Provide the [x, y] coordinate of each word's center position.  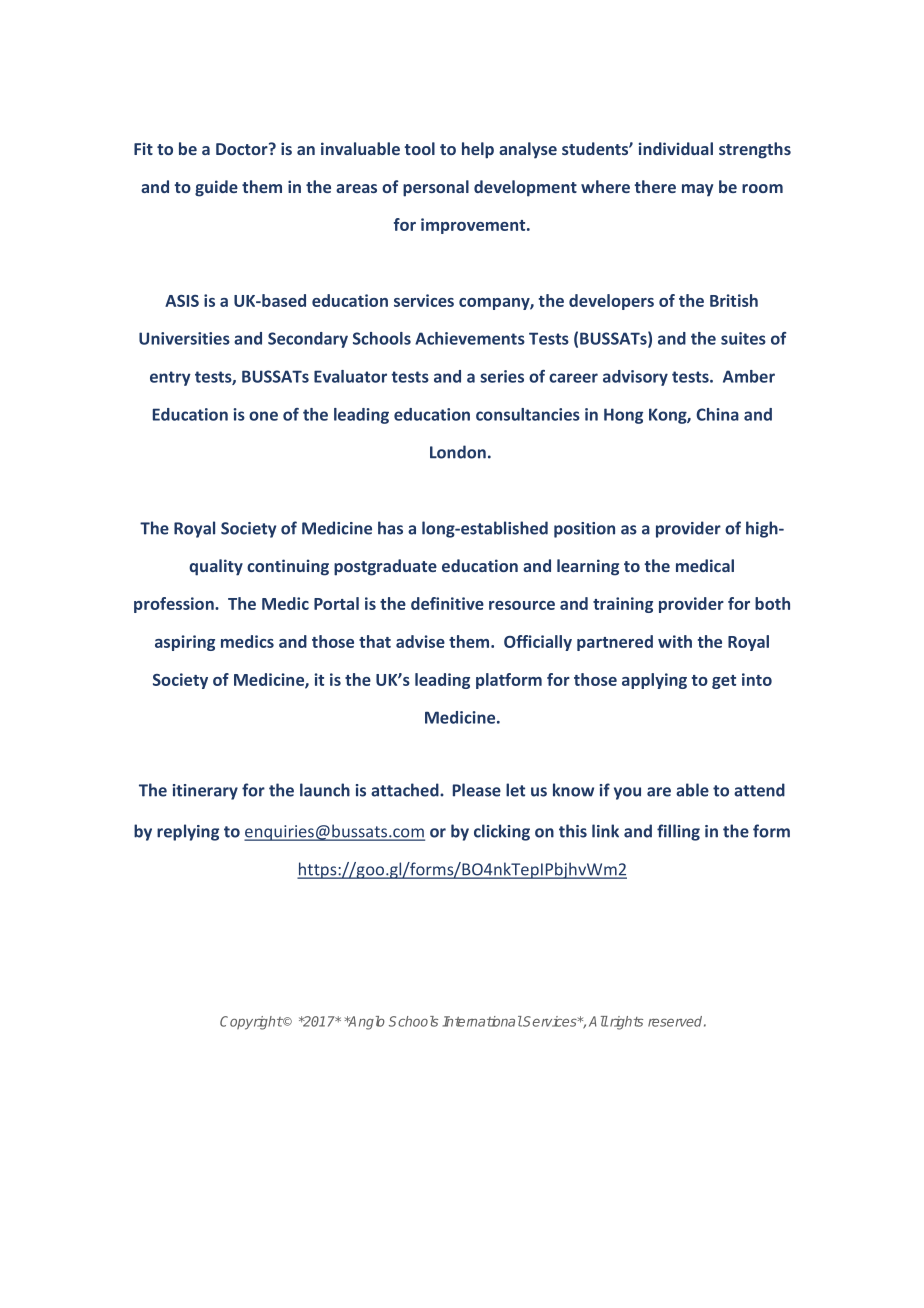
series [502, 376]
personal [436, 188]
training [623, 605]
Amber [749, 376]
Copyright [251, 1023]
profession [175, 605]
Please [477, 790]
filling [678, 832]
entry [170, 378]
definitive [447, 603]
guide [216, 188]
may [697, 190]
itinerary [205, 792]
